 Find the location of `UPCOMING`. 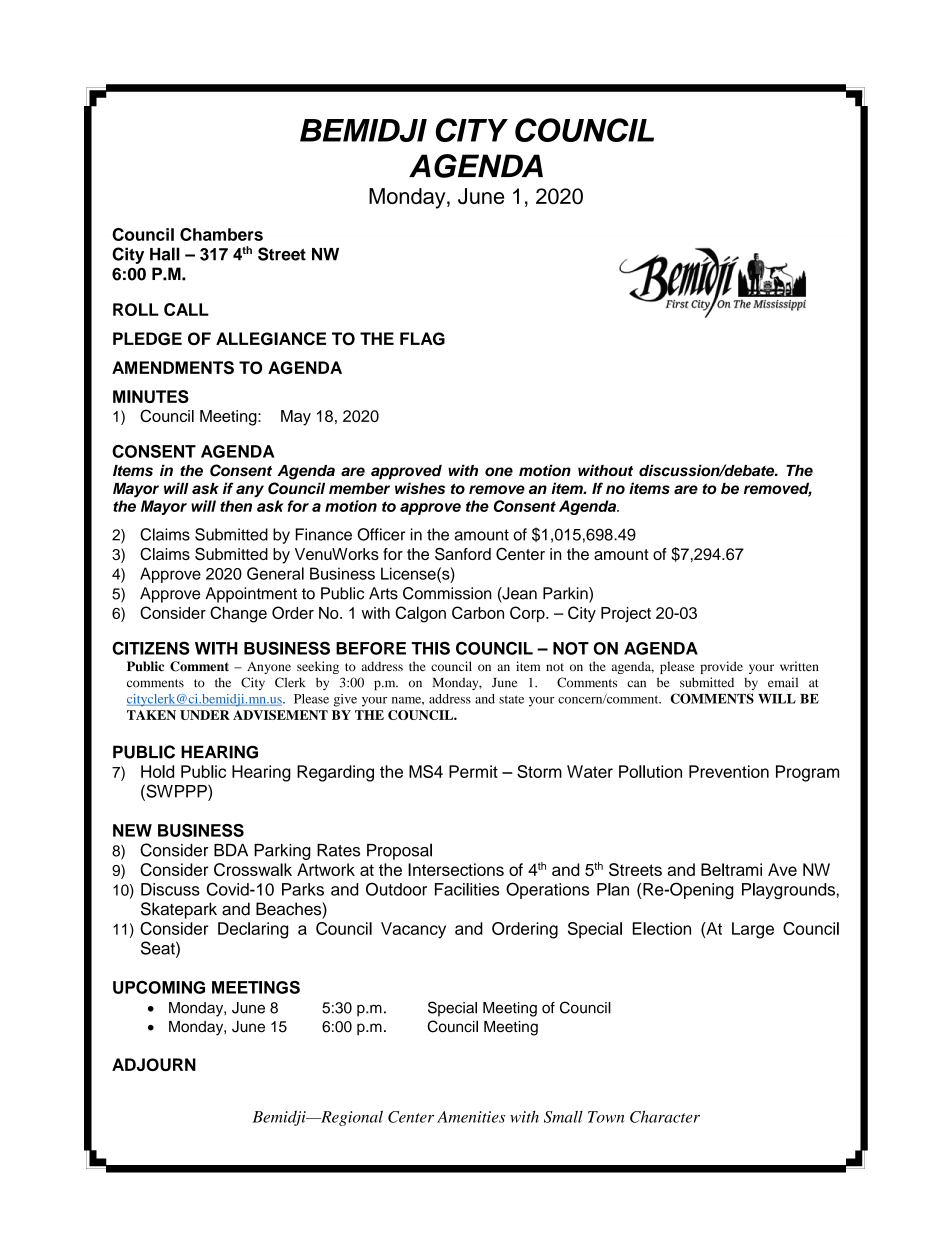

UPCOMING is located at coordinates (159, 987).
